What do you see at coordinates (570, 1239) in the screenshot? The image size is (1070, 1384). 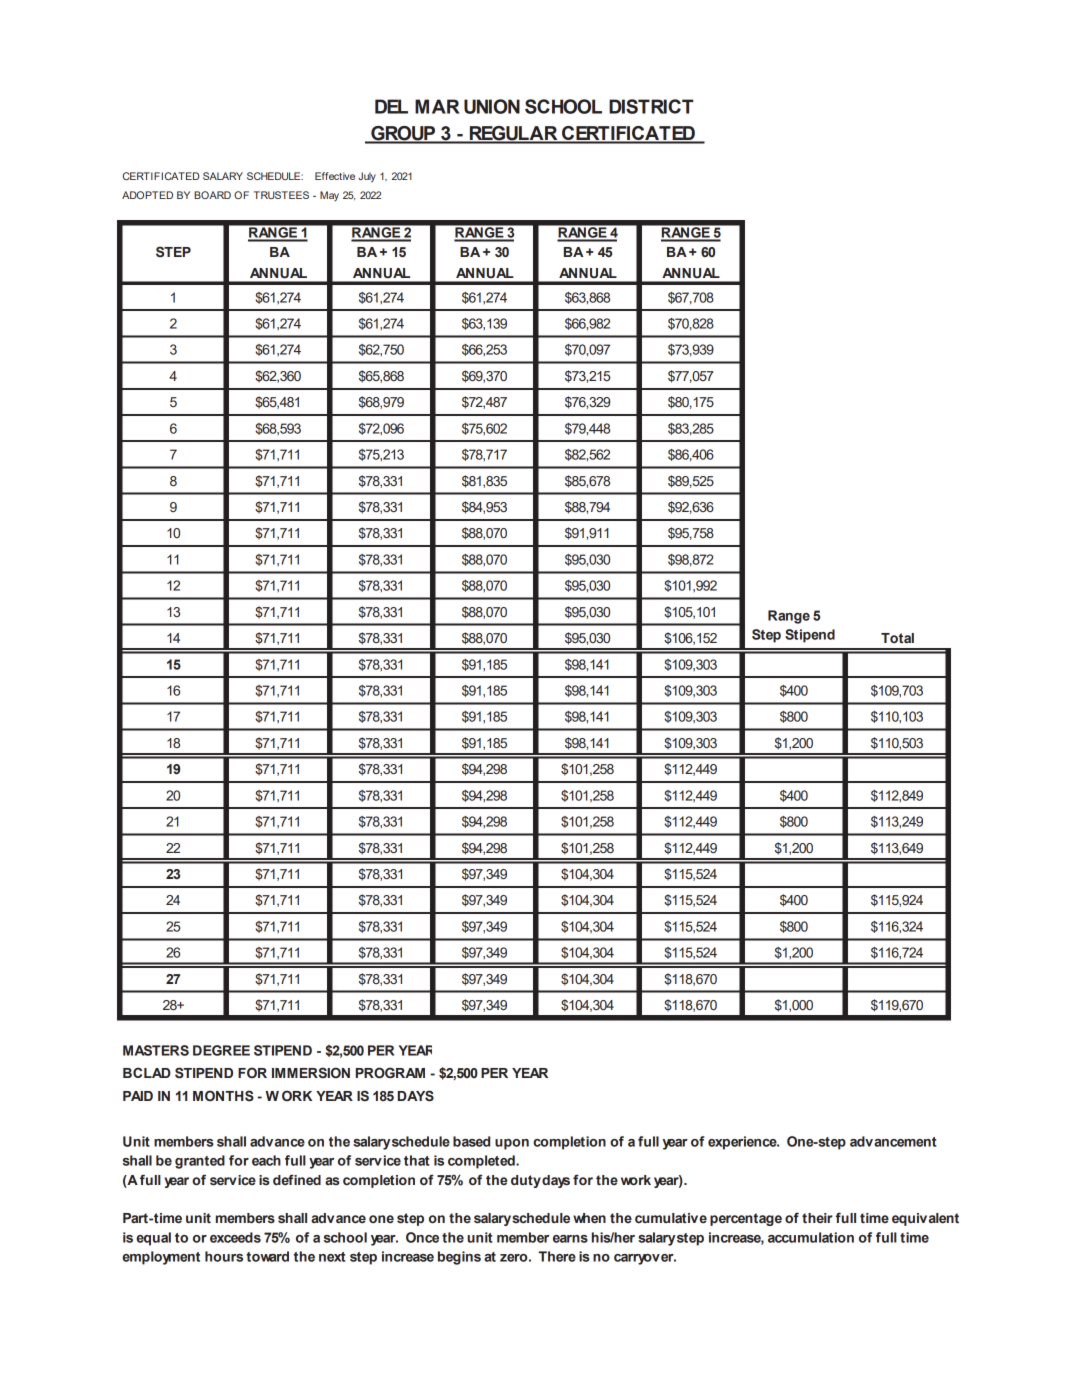 I see `earns` at bounding box center [570, 1239].
